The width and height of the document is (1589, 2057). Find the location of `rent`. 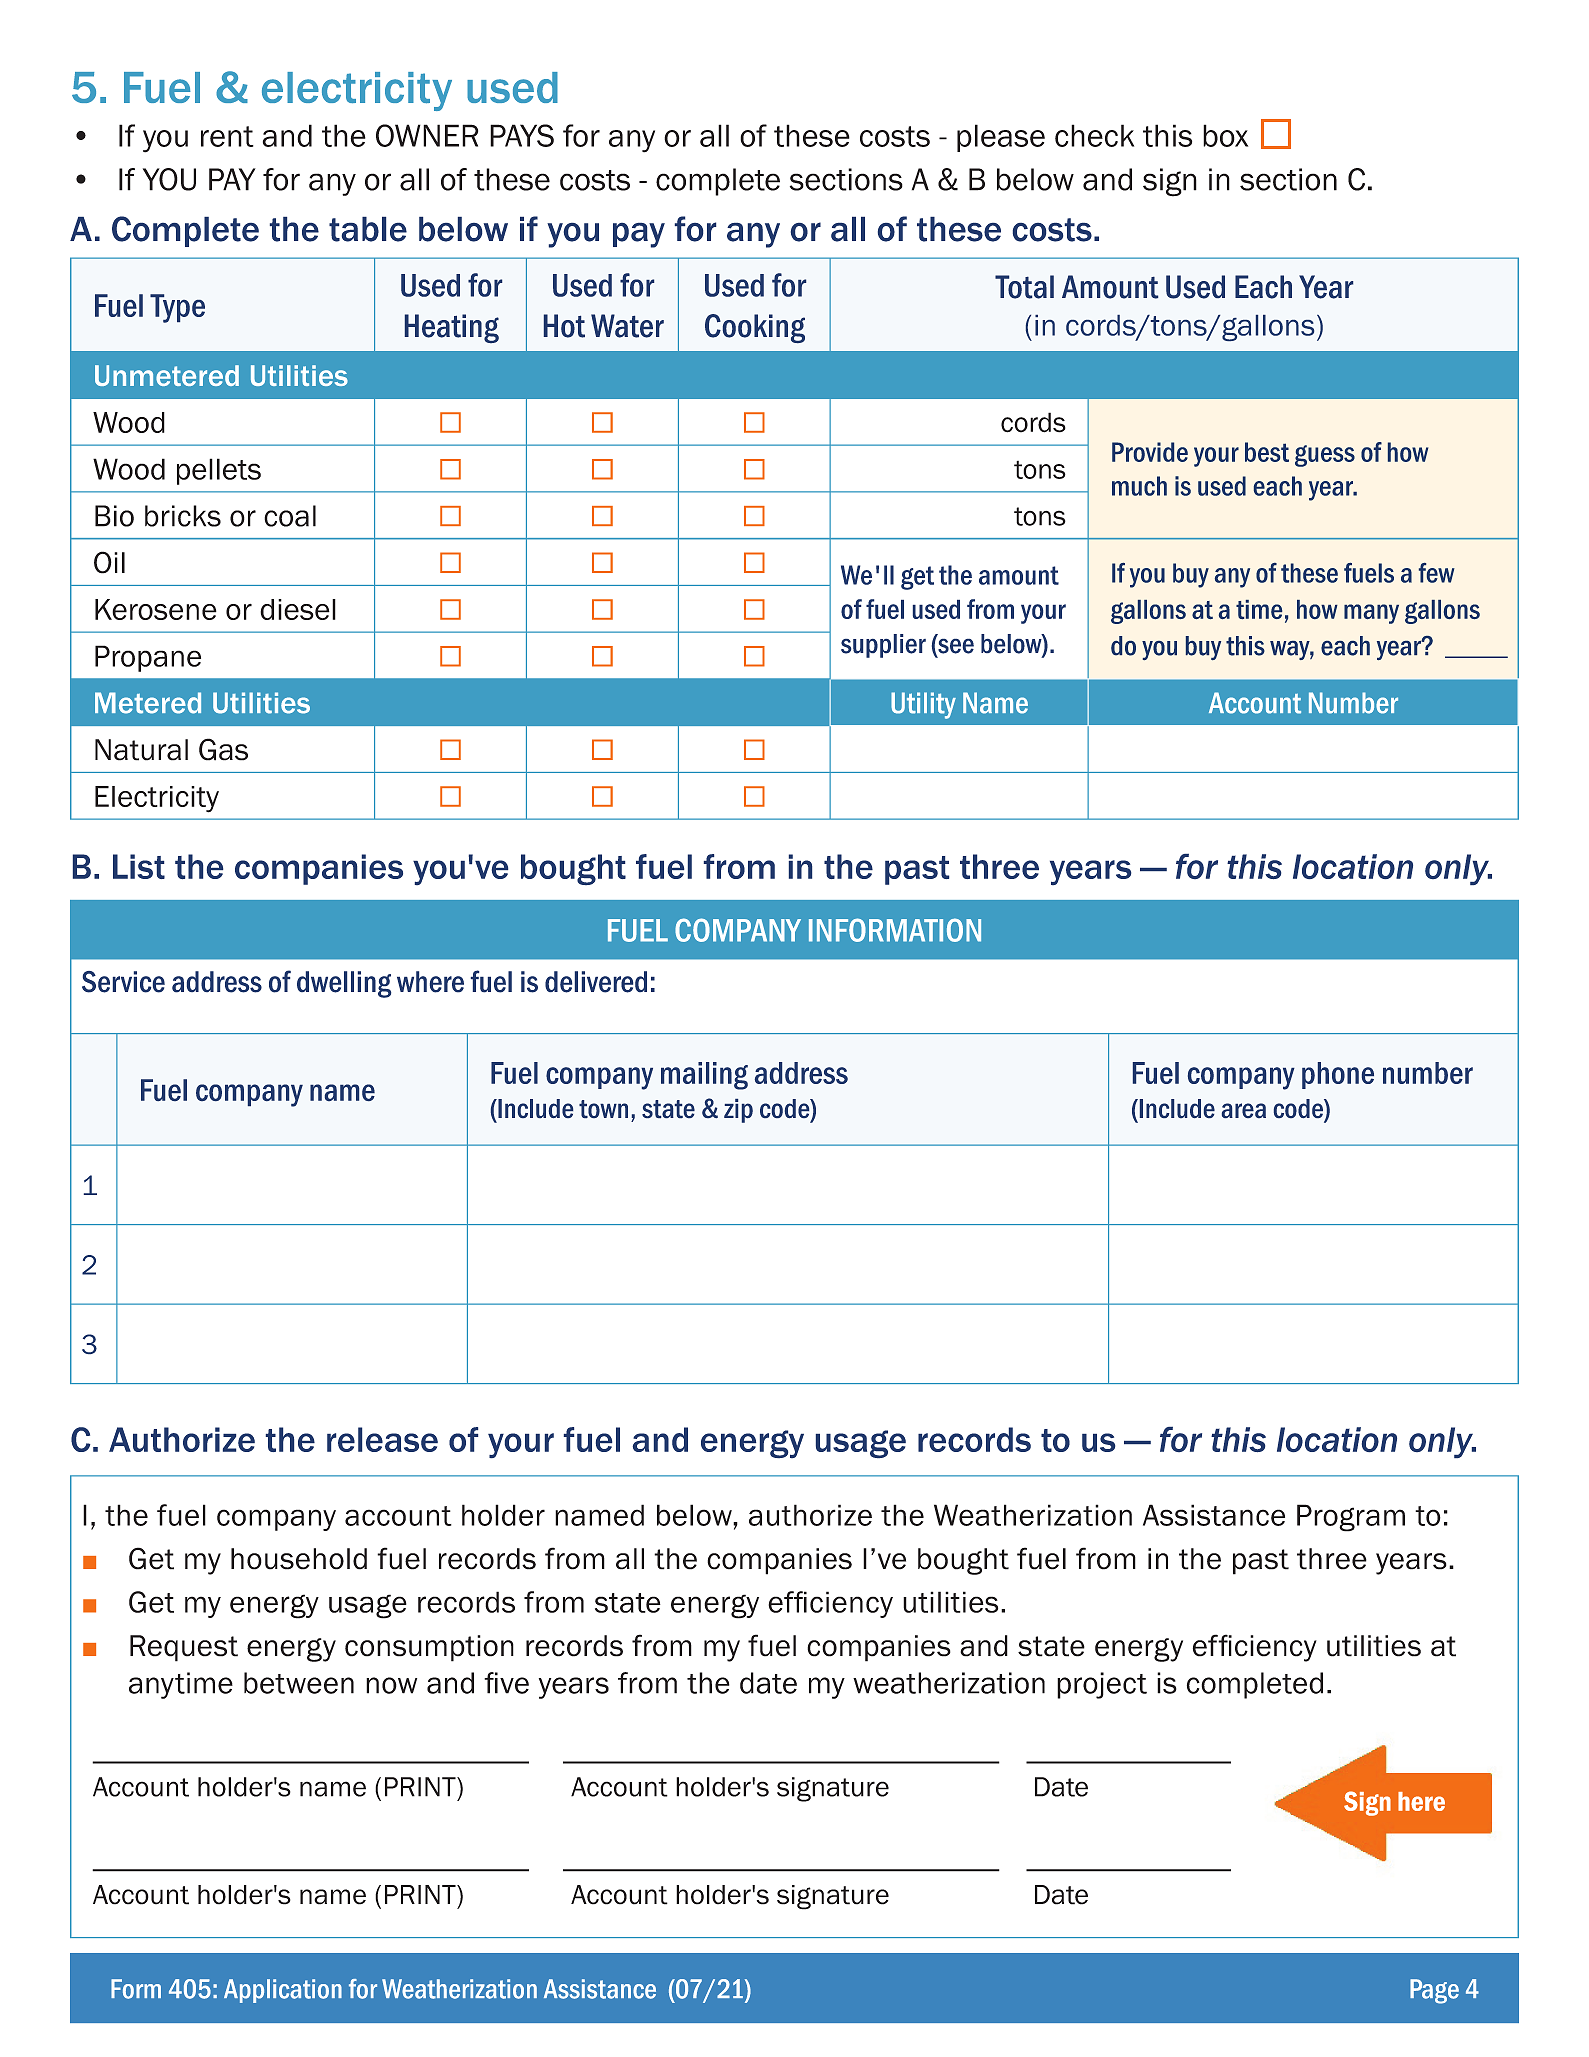

rent is located at coordinates (227, 136).
